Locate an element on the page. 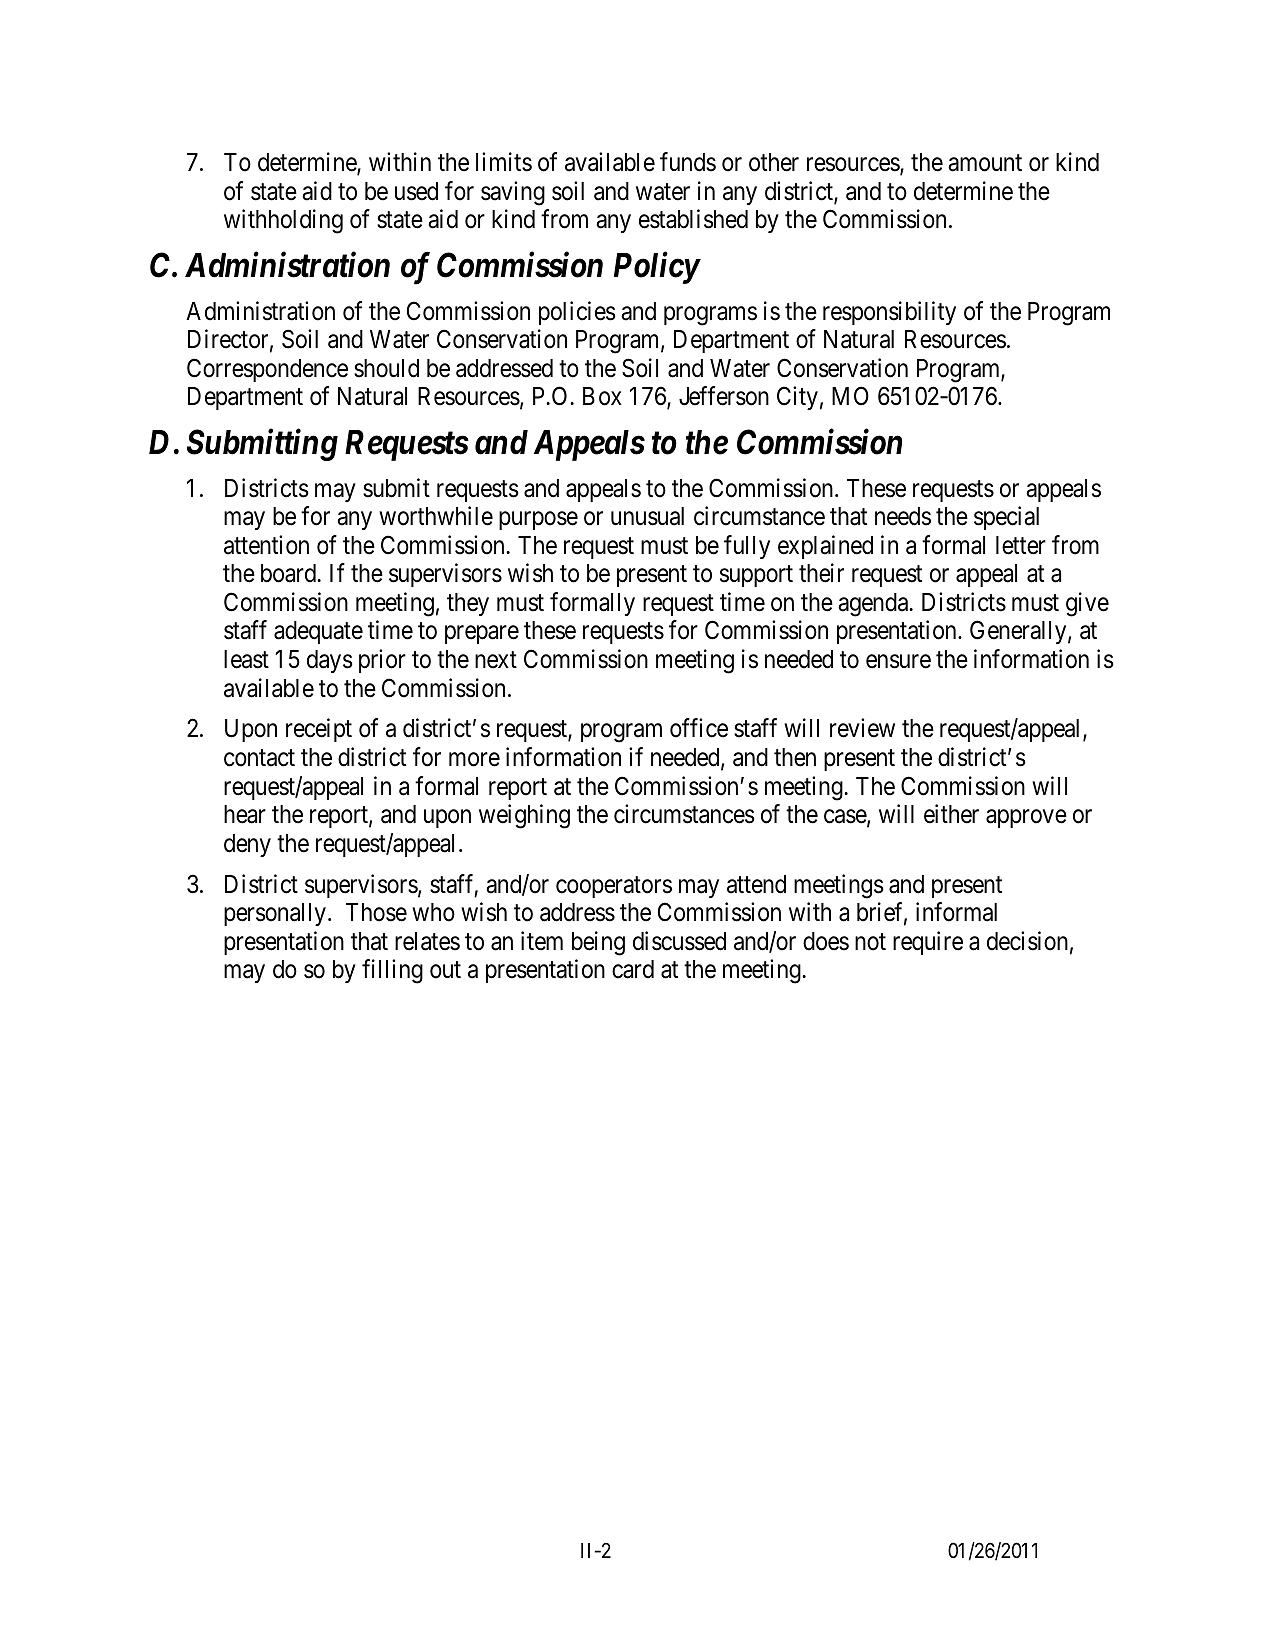 This document has height=1638, width=1265. receipt is located at coordinates (319, 730).
